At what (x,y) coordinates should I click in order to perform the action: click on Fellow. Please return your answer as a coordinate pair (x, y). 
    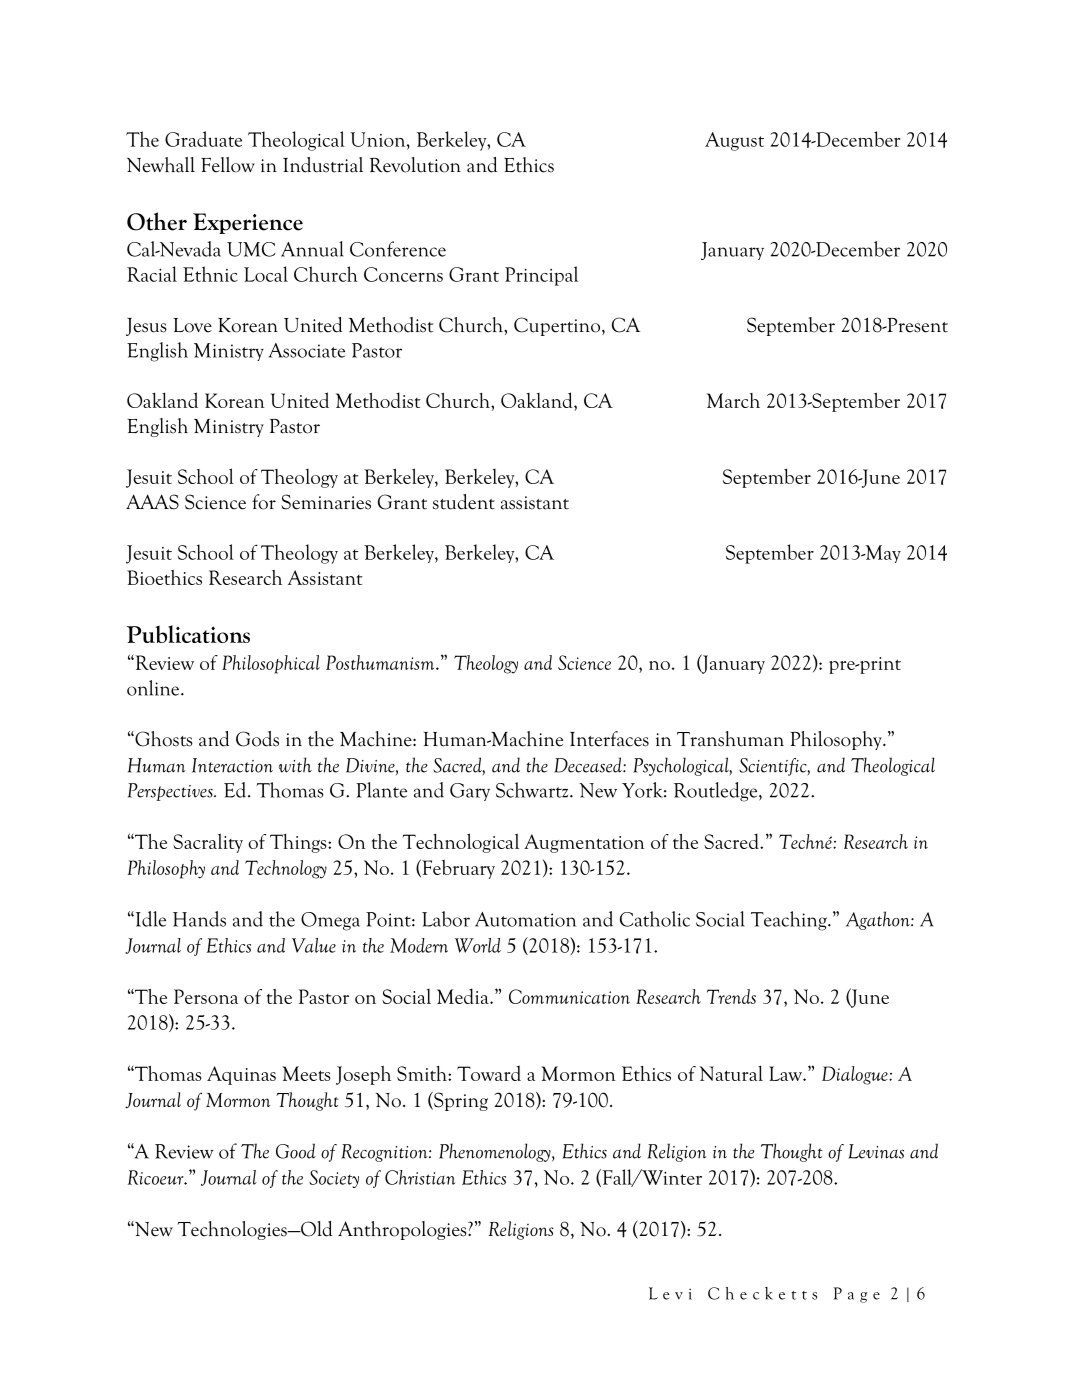
    Looking at the image, I should click on (228, 165).
